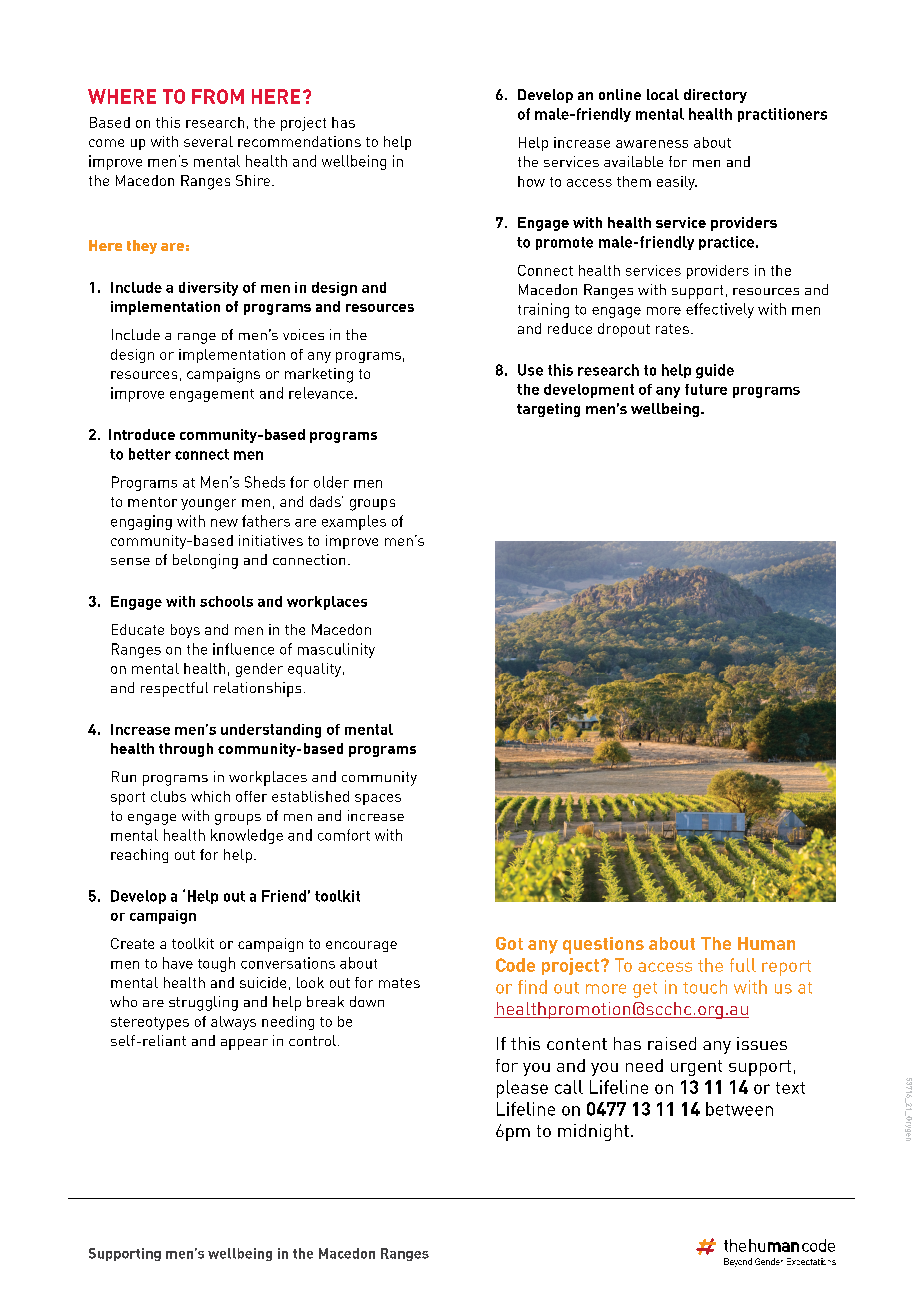 This screenshot has height=1308, width=924. I want to click on appear, so click(244, 1044).
